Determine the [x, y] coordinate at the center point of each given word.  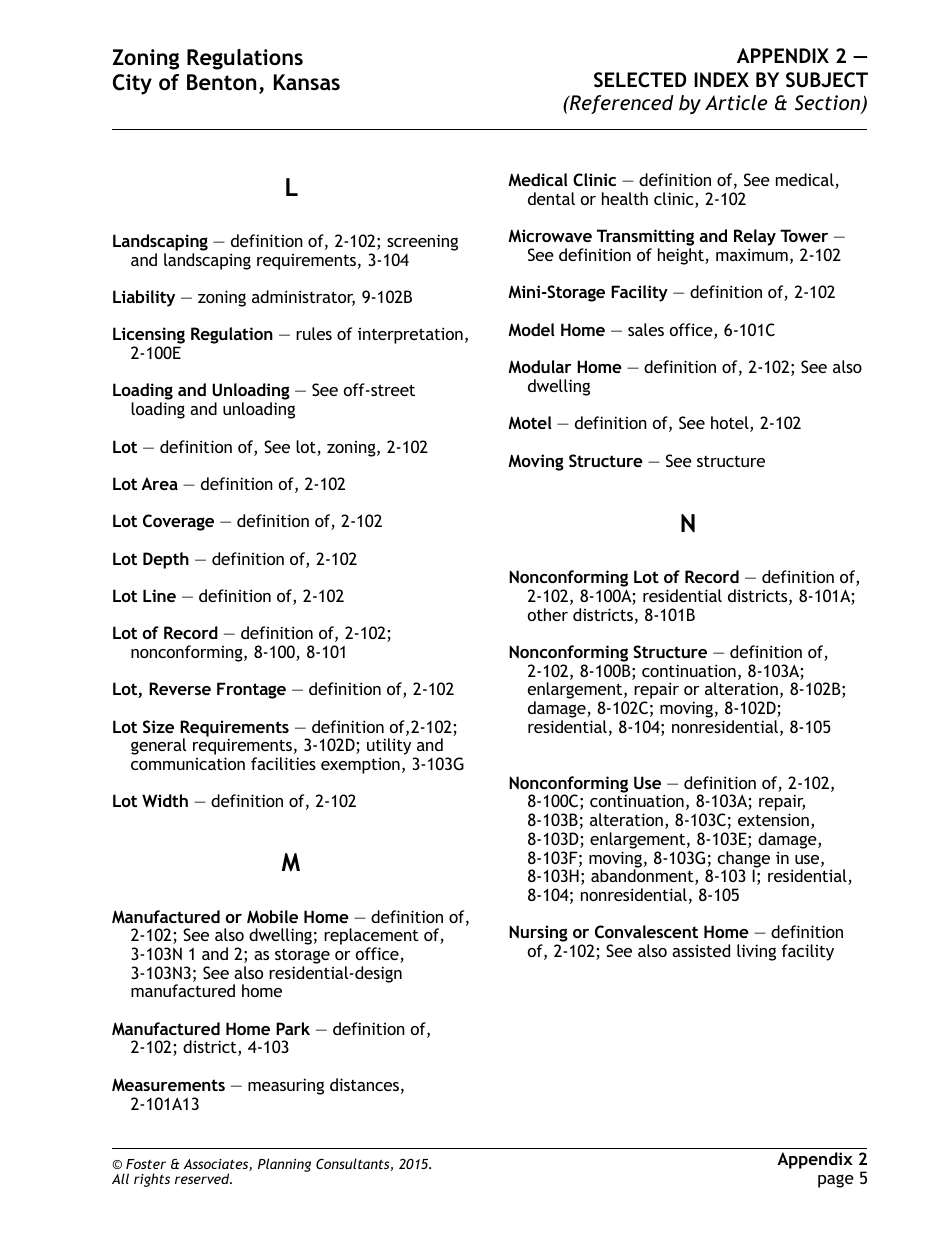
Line [159, 595]
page [836, 1181]
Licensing [149, 337]
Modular [540, 366]
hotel [731, 424]
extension [773, 819]
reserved [203, 1178]
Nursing [538, 935]
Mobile [272, 916]
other [548, 614]
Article [736, 102]
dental [551, 198]
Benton [221, 82]
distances [364, 1084]
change [744, 860]
